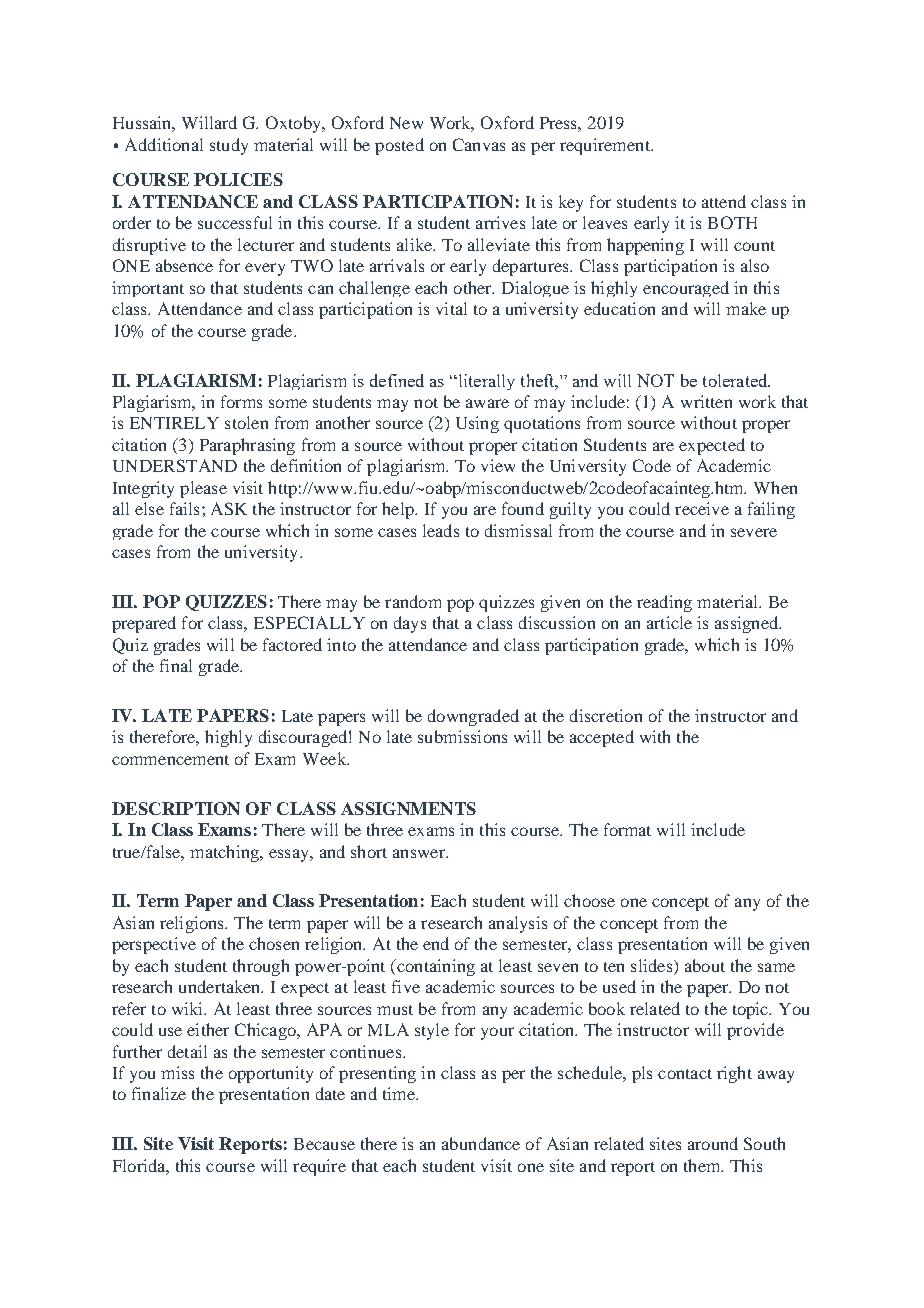 This screenshot has width=924, height=1308. Describe the element at coordinates (732, 222) in the screenshot. I see `BOTH` at that location.
